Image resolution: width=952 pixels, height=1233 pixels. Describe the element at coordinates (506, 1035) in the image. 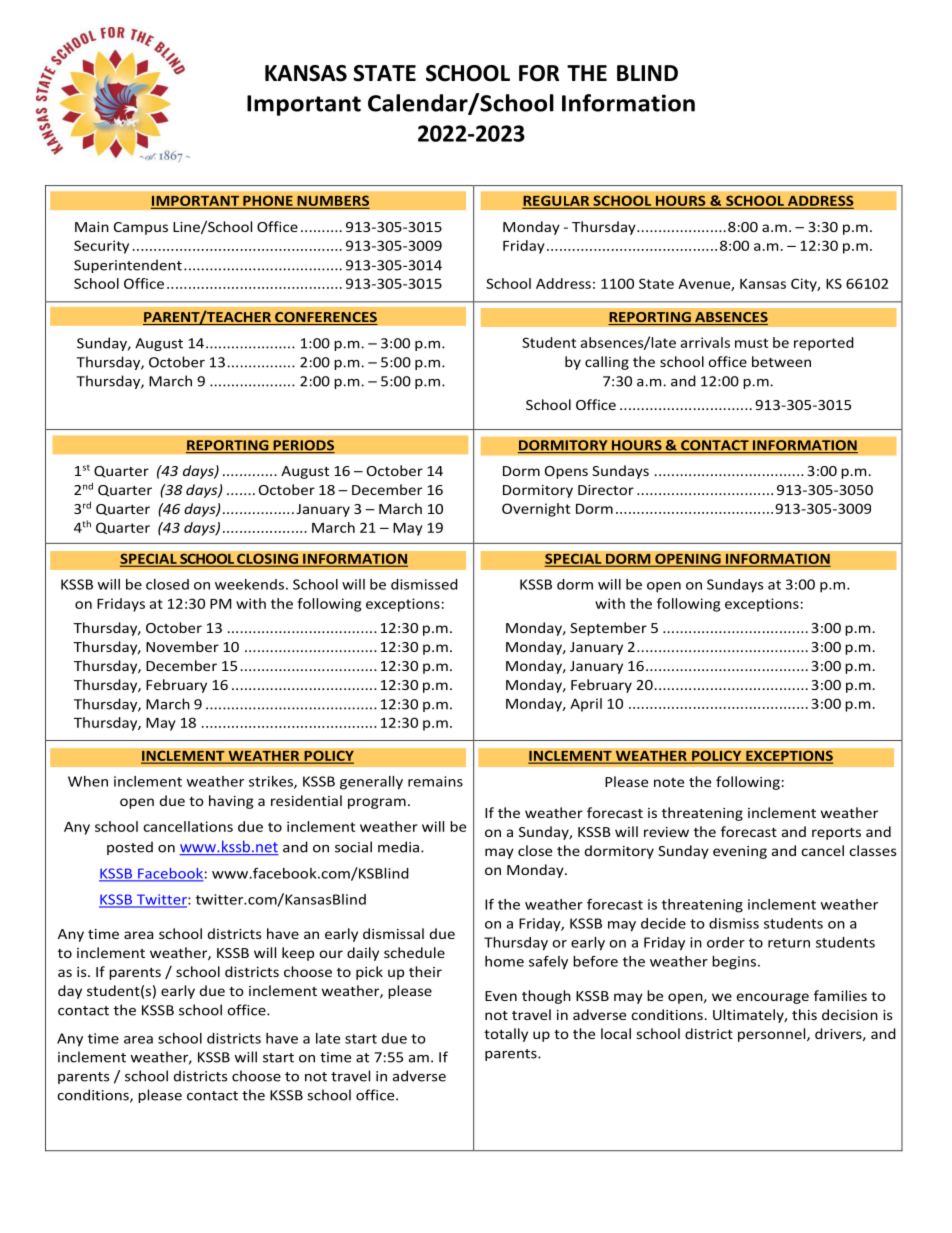

I see `totally` at that location.
